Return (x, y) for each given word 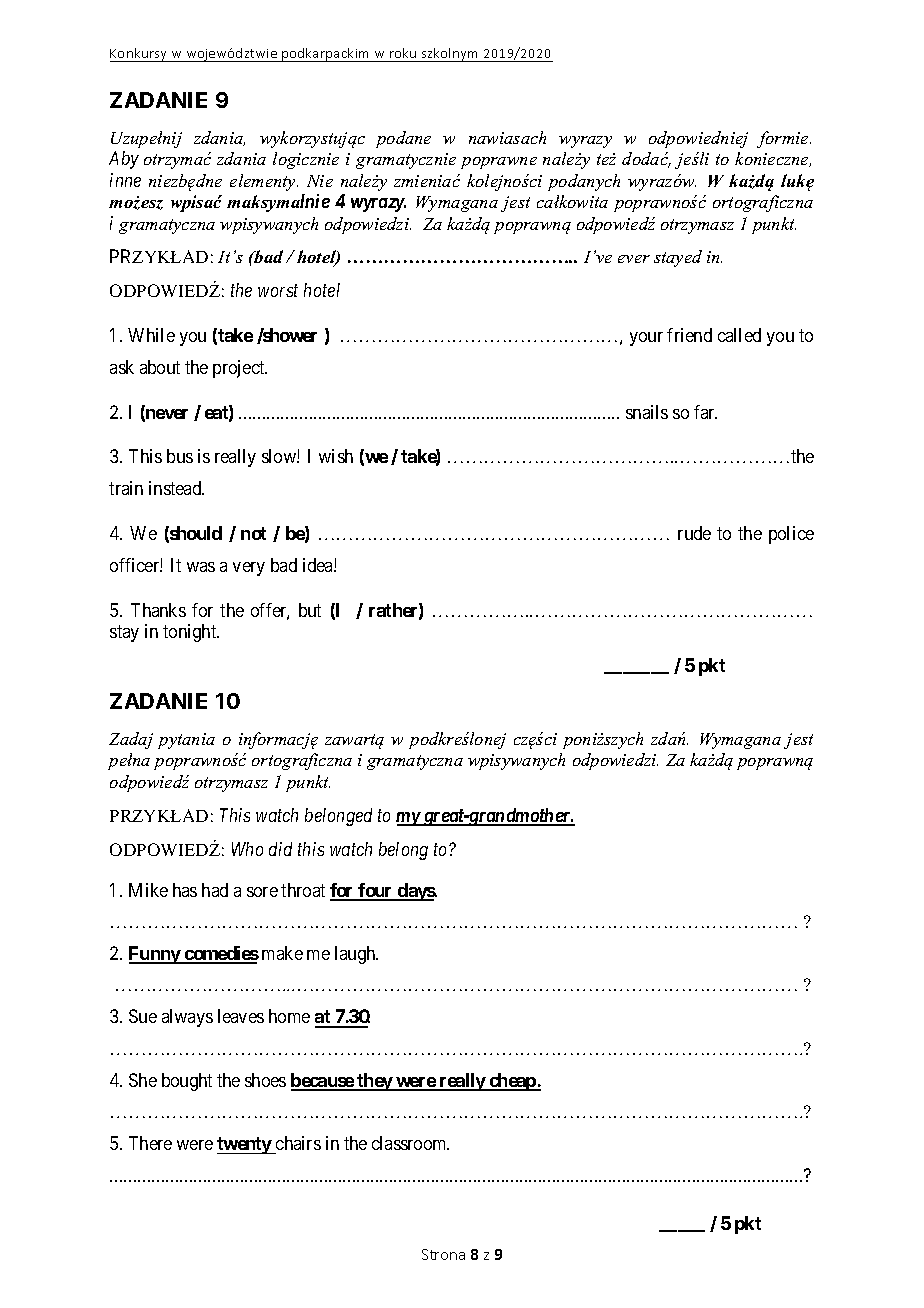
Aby (124, 160)
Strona (443, 1254)
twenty (245, 1145)
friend (689, 335)
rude (694, 533)
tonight (191, 633)
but (310, 610)
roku (403, 55)
